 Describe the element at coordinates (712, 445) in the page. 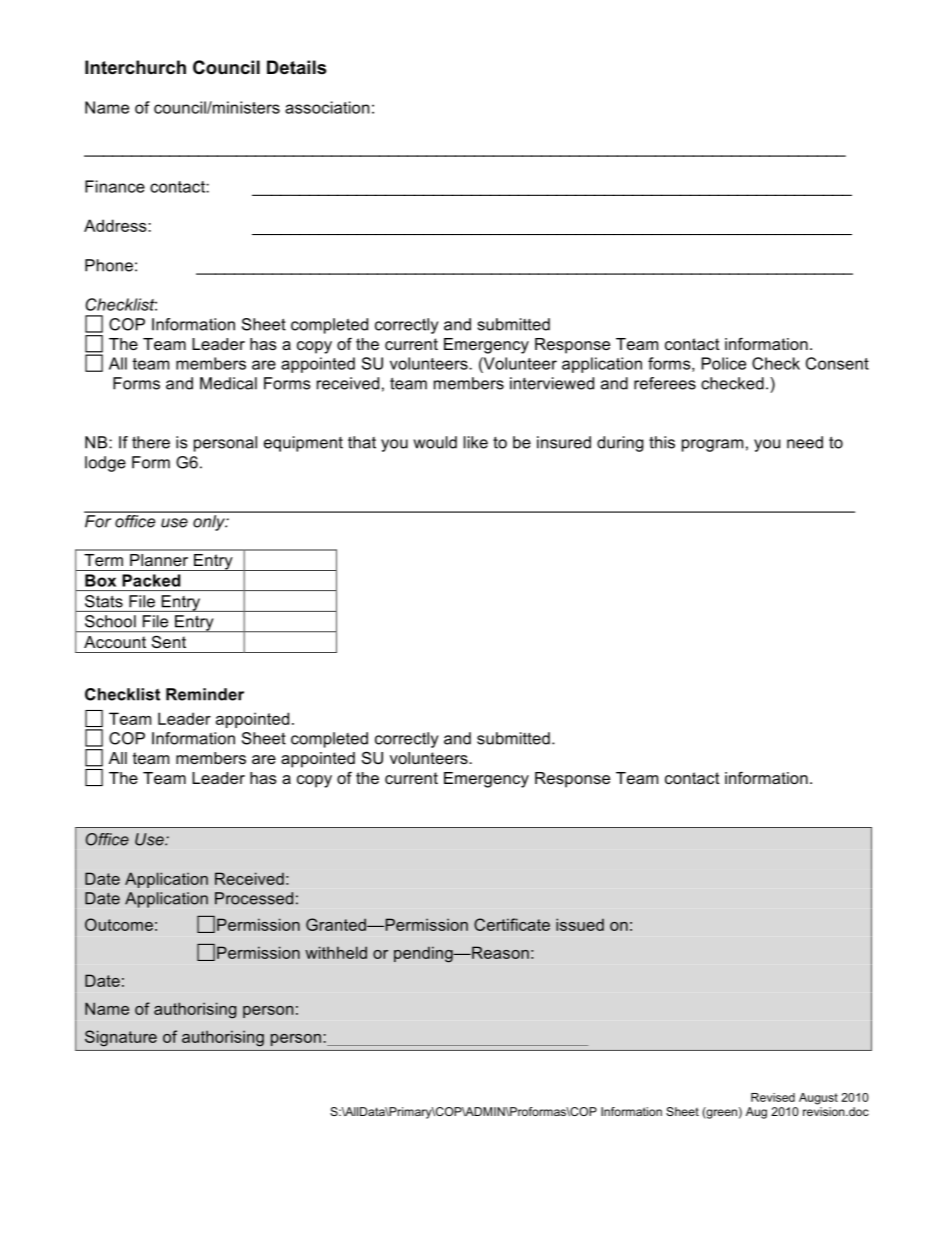

I see `program` at that location.
